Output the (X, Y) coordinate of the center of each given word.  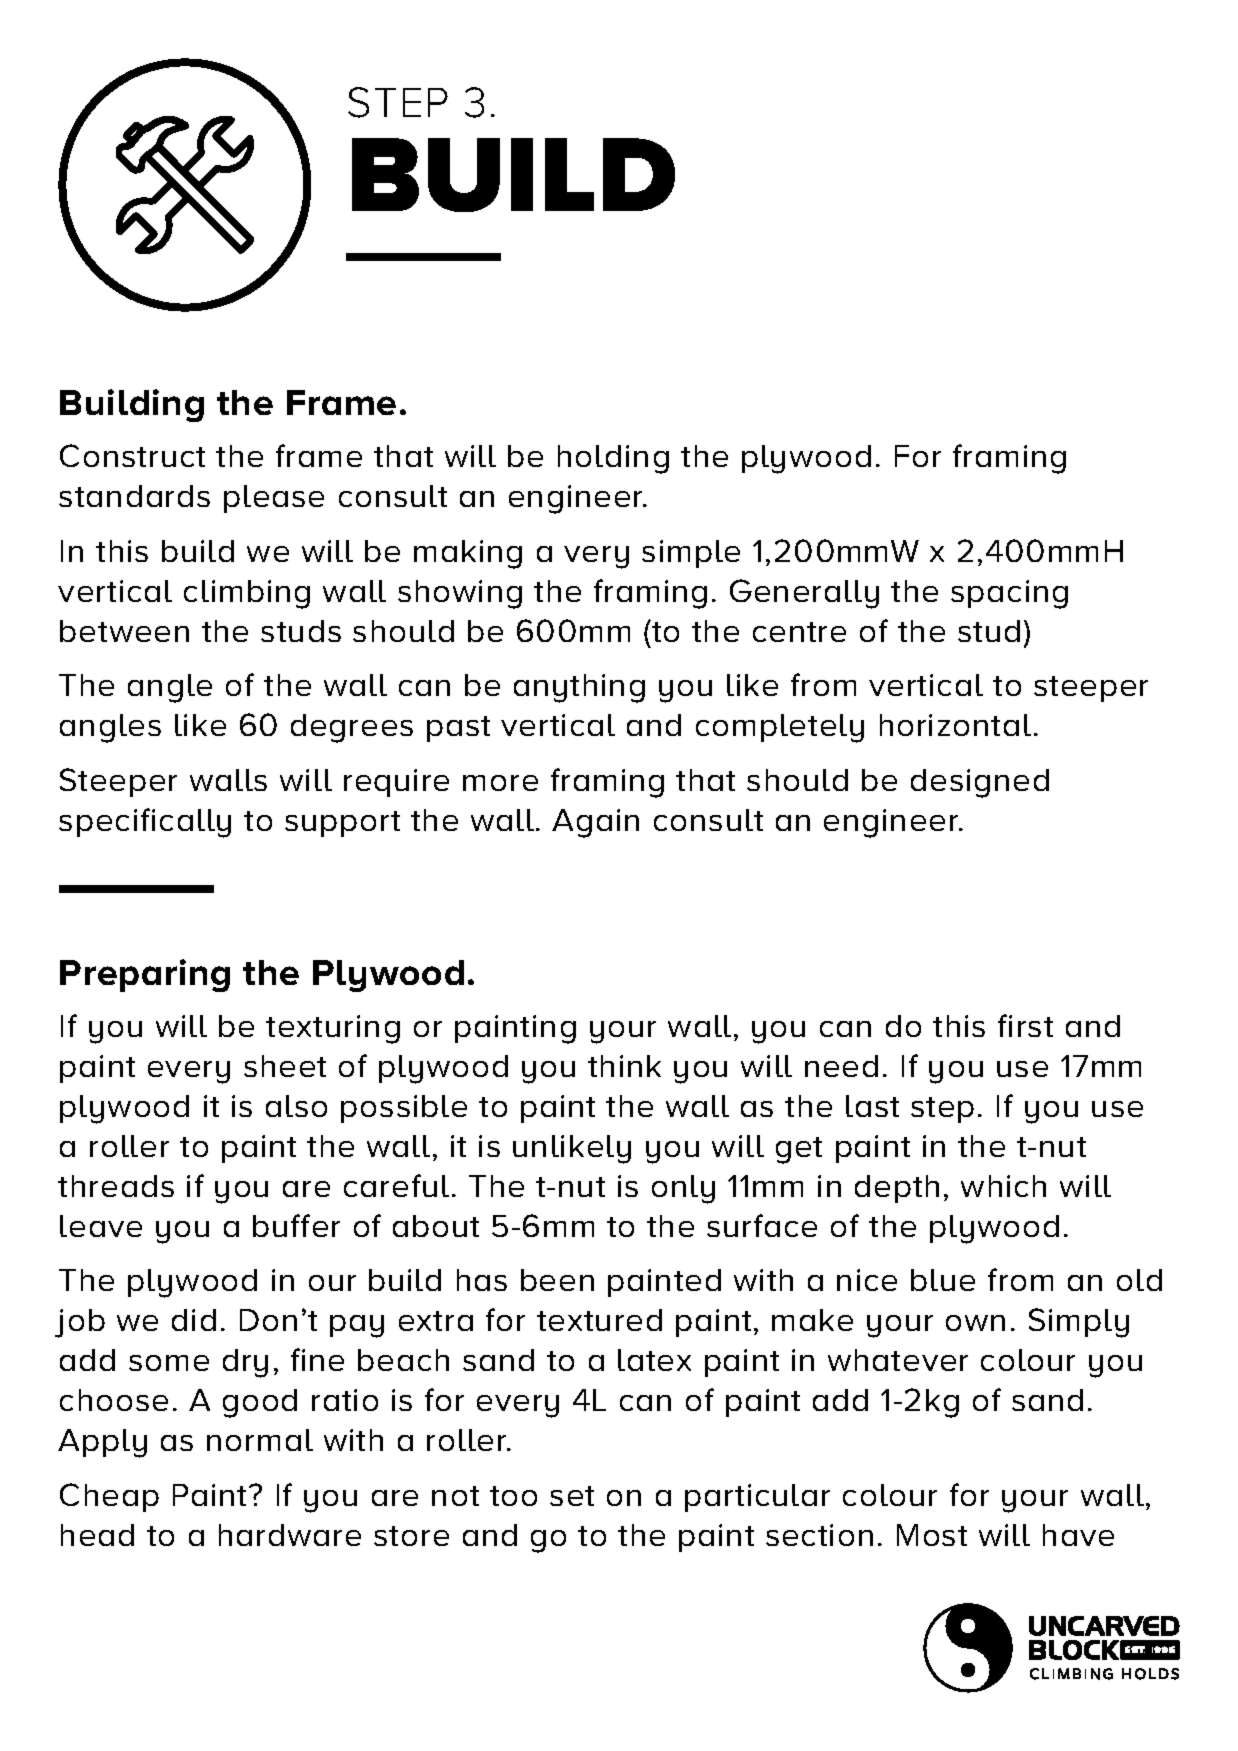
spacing (1009, 594)
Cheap (109, 1497)
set (572, 1496)
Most (932, 1535)
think (624, 1066)
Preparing (145, 975)
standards (134, 496)
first (1025, 1025)
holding (613, 459)
